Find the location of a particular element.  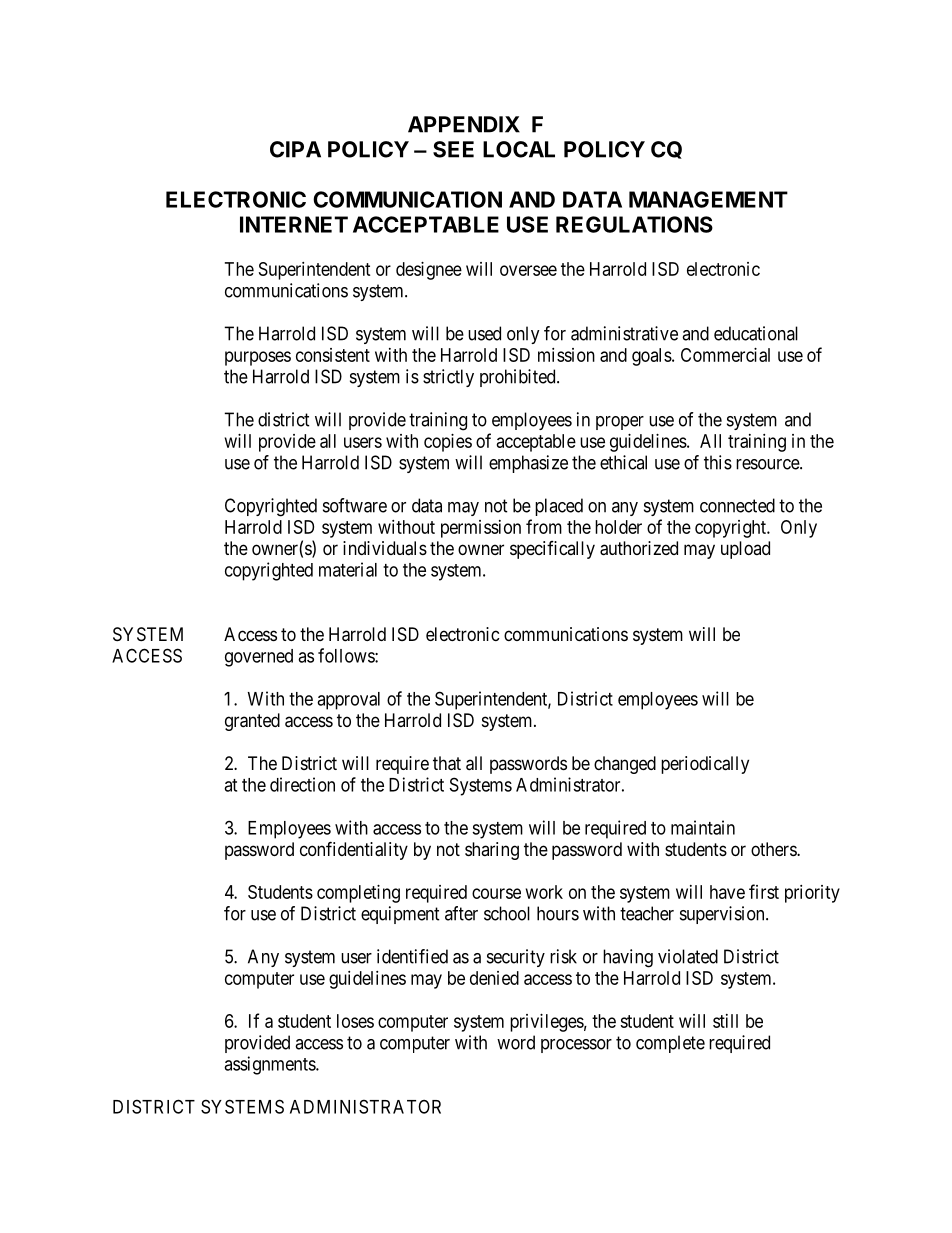

INTERNET is located at coordinates (294, 224).
